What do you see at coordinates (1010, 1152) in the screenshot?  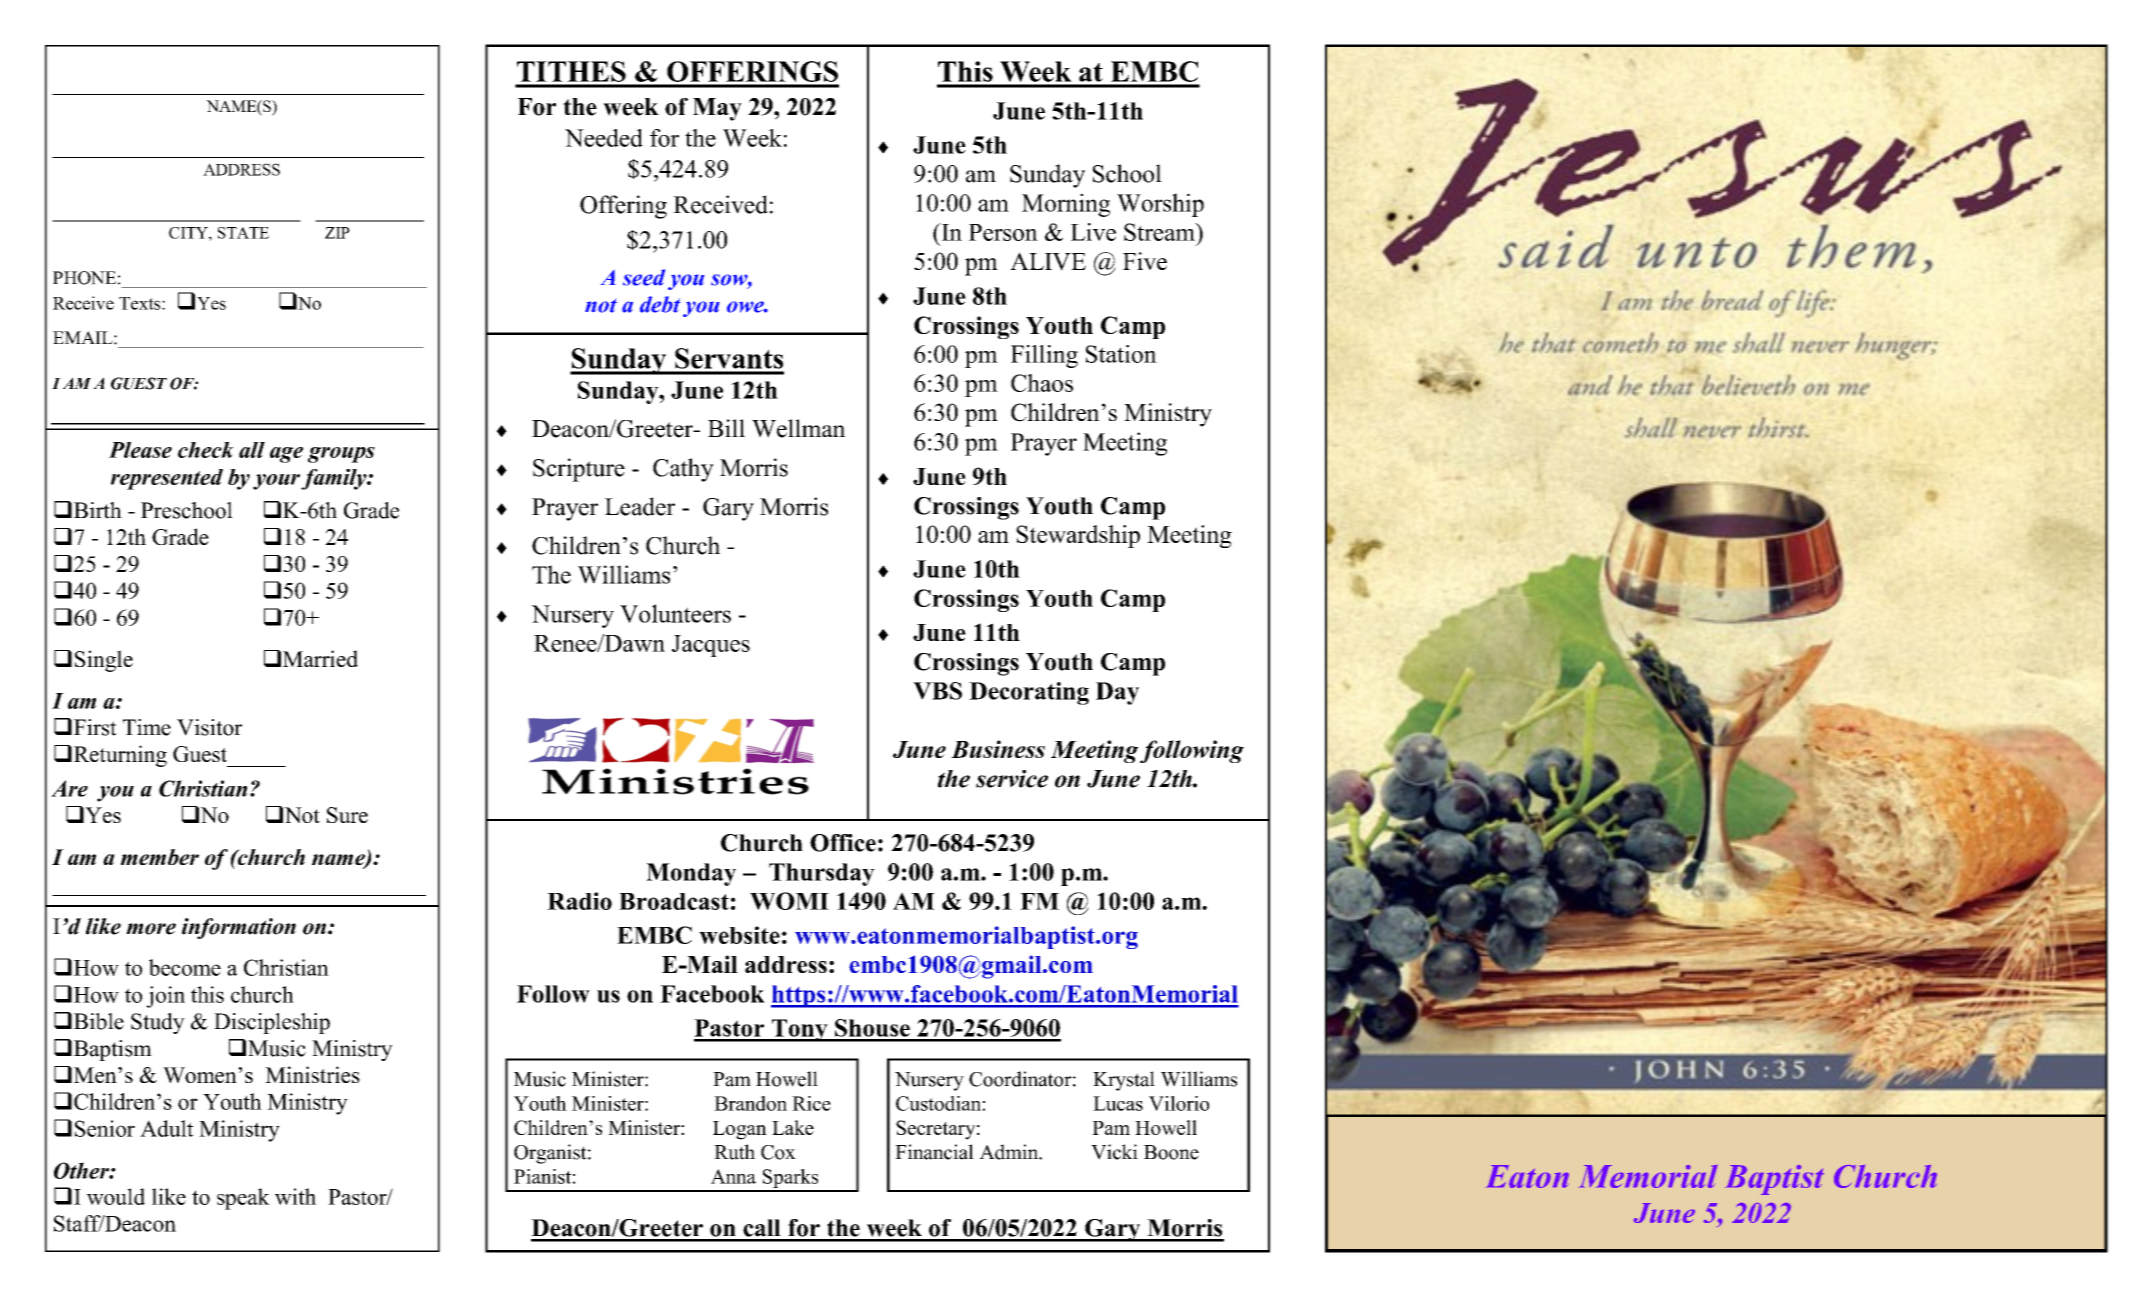 I see `Admin` at bounding box center [1010, 1152].
